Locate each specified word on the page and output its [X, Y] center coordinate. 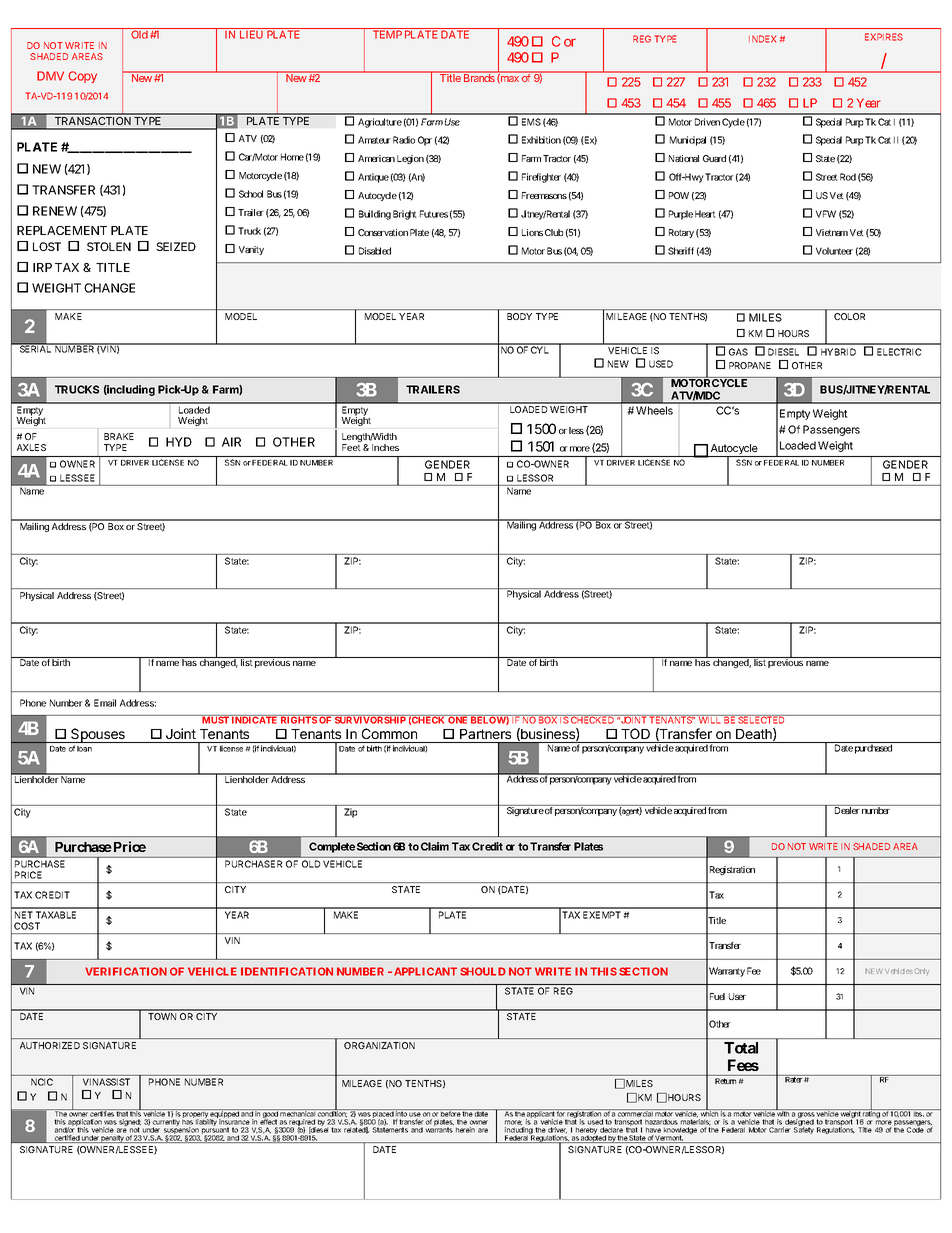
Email [105, 703]
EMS [531, 122]
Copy [82, 77]
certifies [102, 1113]
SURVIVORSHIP [370, 719]
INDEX [762, 39]
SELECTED [762, 719]
